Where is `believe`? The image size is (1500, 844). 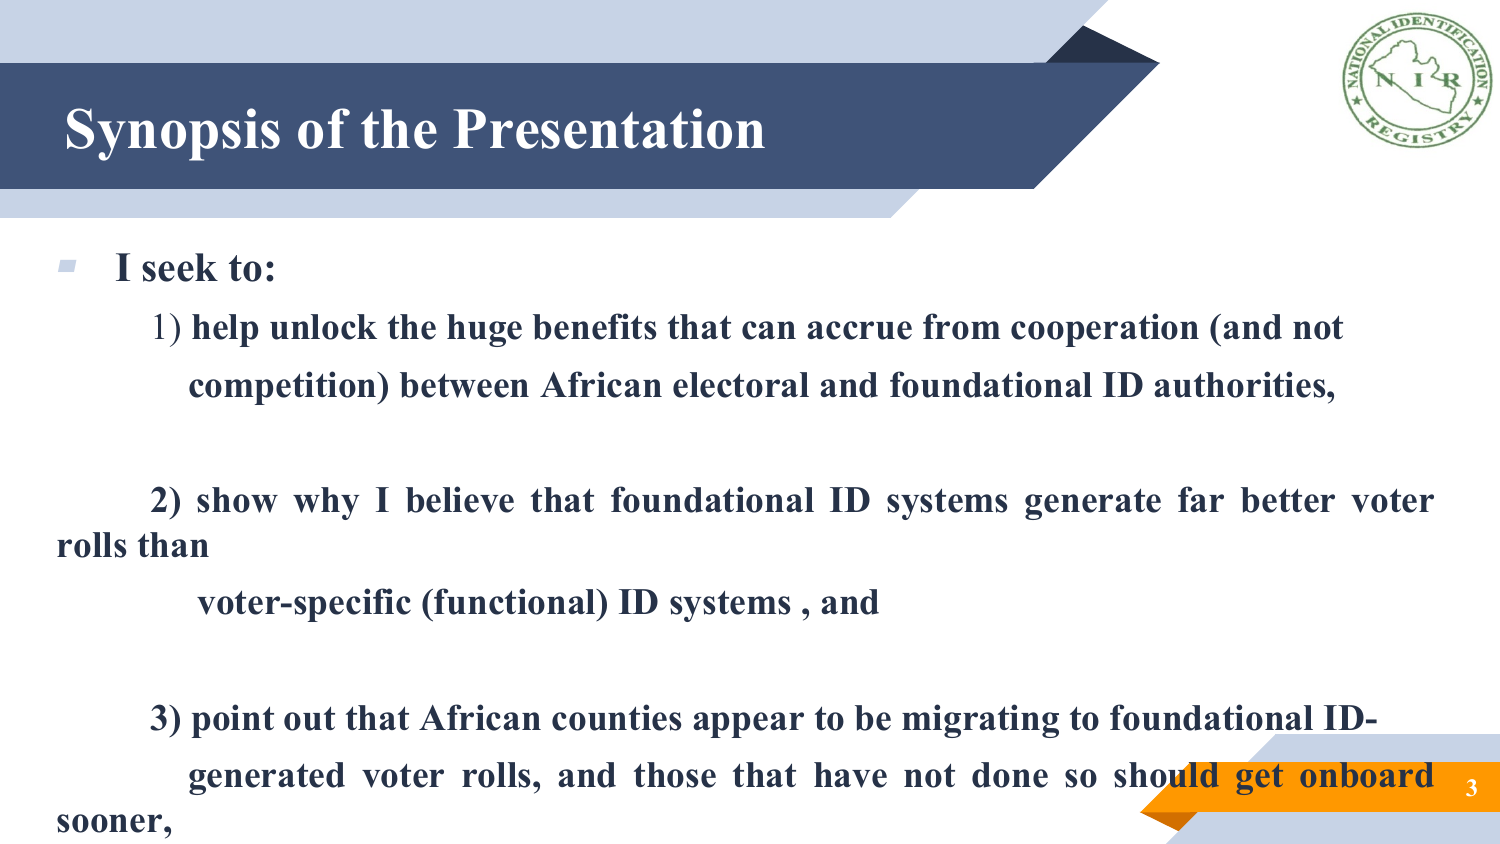 believe is located at coordinates (460, 499).
